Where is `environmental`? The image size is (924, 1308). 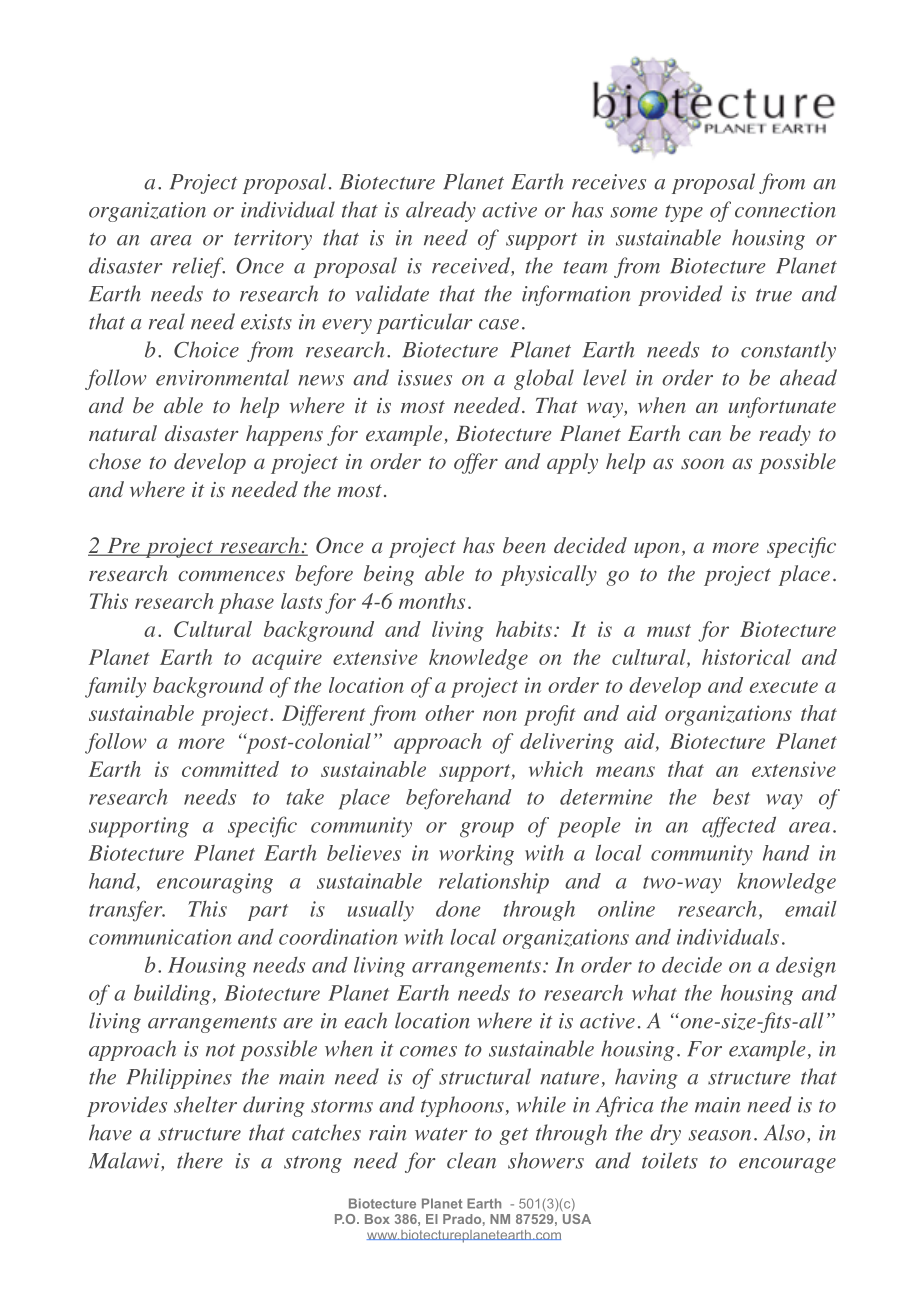 environmental is located at coordinates (222, 377).
